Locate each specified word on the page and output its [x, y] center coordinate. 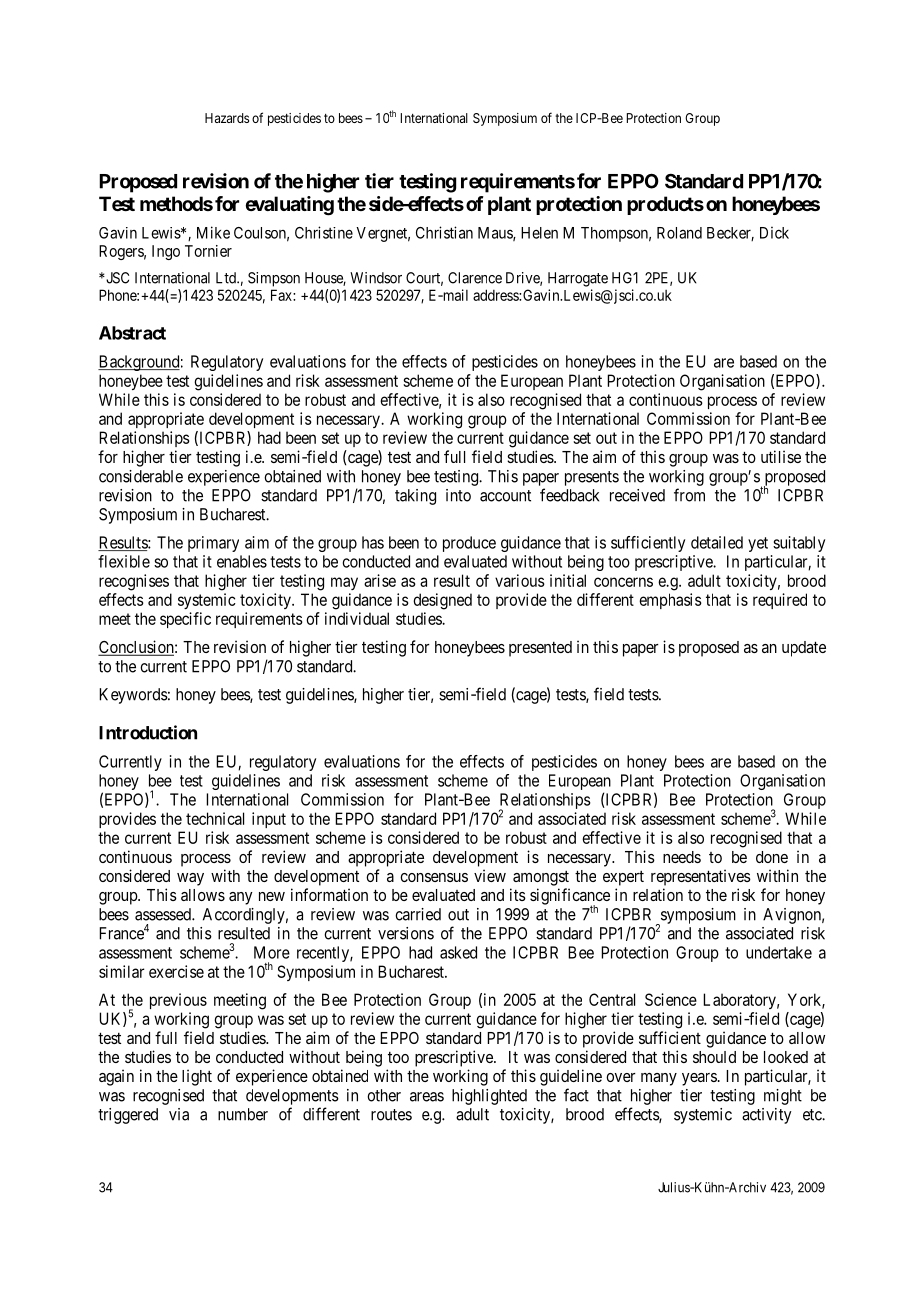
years [699, 1079]
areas [427, 1097]
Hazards [227, 118]
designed [442, 601]
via [179, 1114]
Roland [679, 233]
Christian [444, 232]
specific [185, 620]
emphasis [670, 601]
